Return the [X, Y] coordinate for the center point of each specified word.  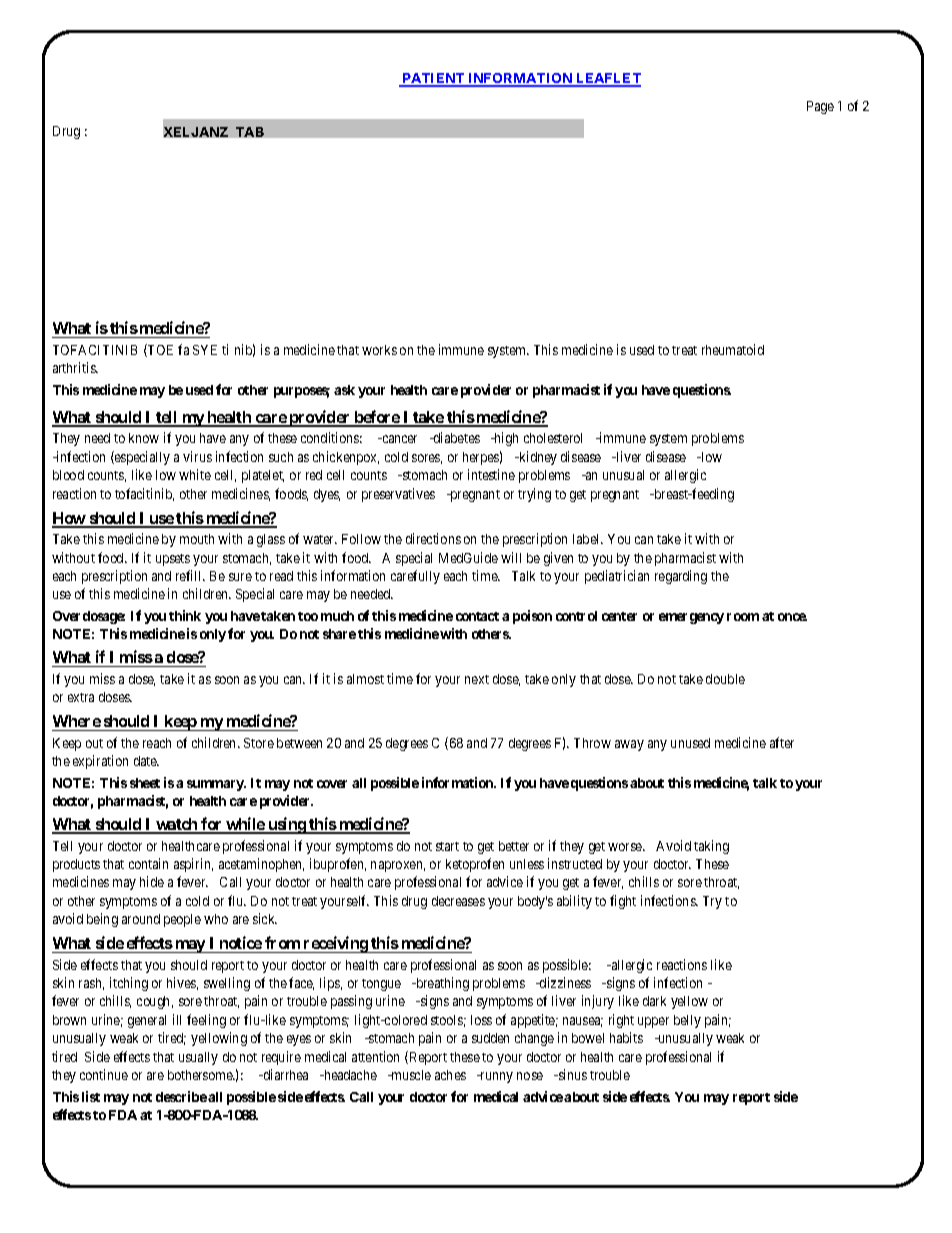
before [376, 418]
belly [687, 1021]
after [782, 742]
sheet [145, 783]
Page [820, 107]
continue [104, 1074]
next [477, 679]
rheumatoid [733, 349]
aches [450, 1075]
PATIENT [433, 80]
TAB [250, 132]
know [144, 438]
